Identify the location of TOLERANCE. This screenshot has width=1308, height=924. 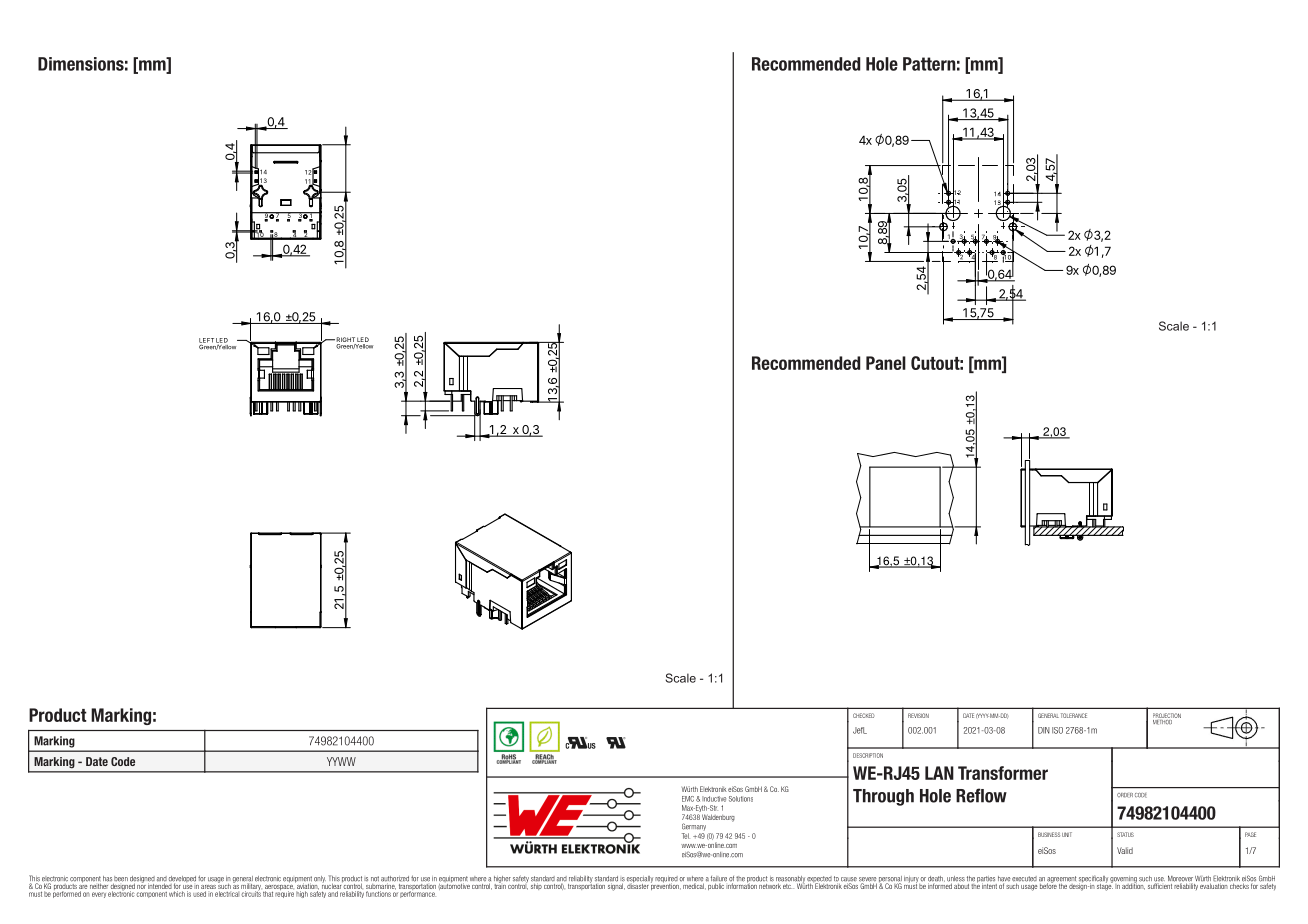
(1074, 715).
